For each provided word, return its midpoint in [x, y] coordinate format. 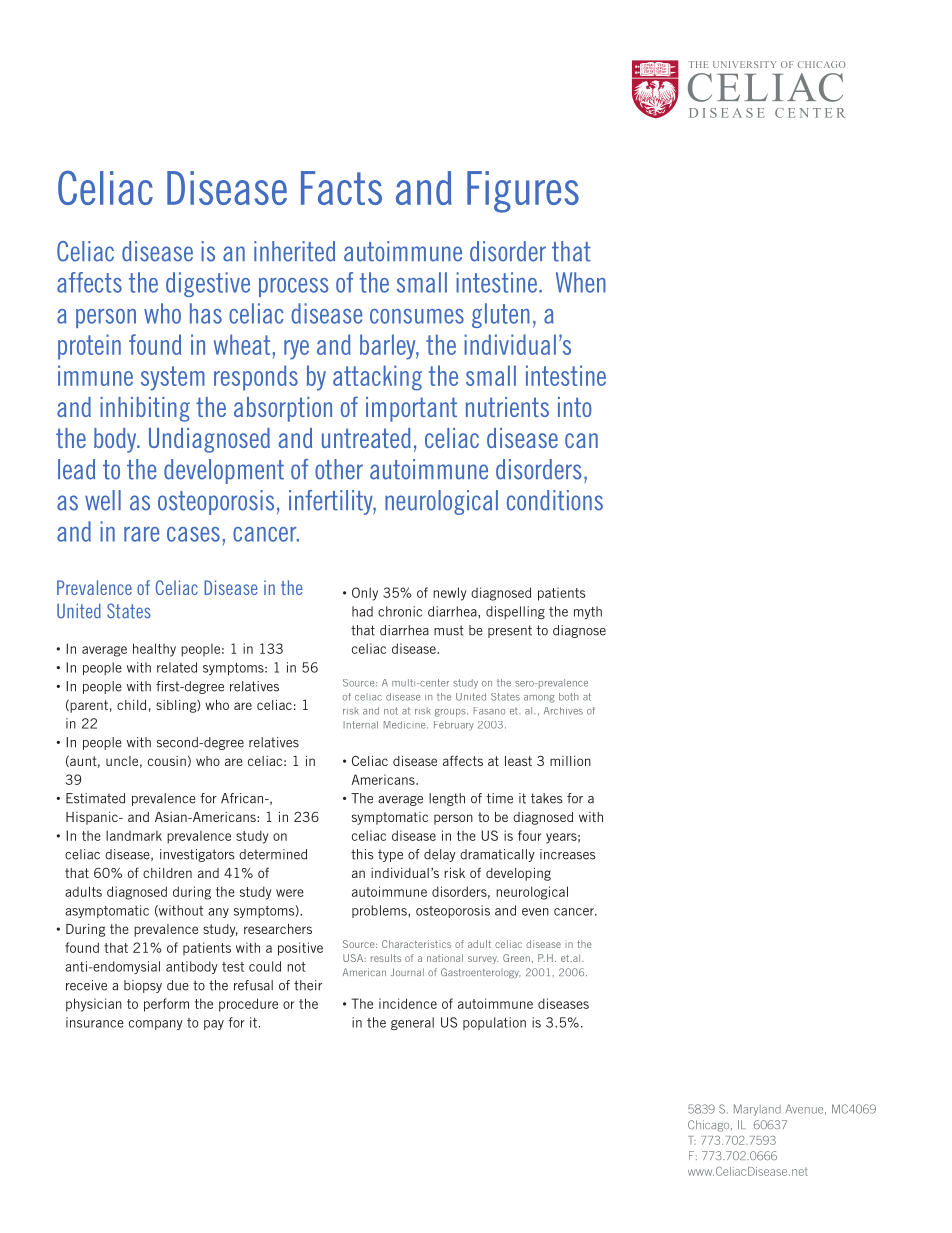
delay [440, 855]
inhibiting [145, 409]
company [156, 1025]
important [411, 409]
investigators [197, 855]
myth [588, 612]
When [581, 282]
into [575, 407]
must [449, 630]
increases [568, 854]
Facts [341, 188]
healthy [154, 650]
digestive [208, 284]
